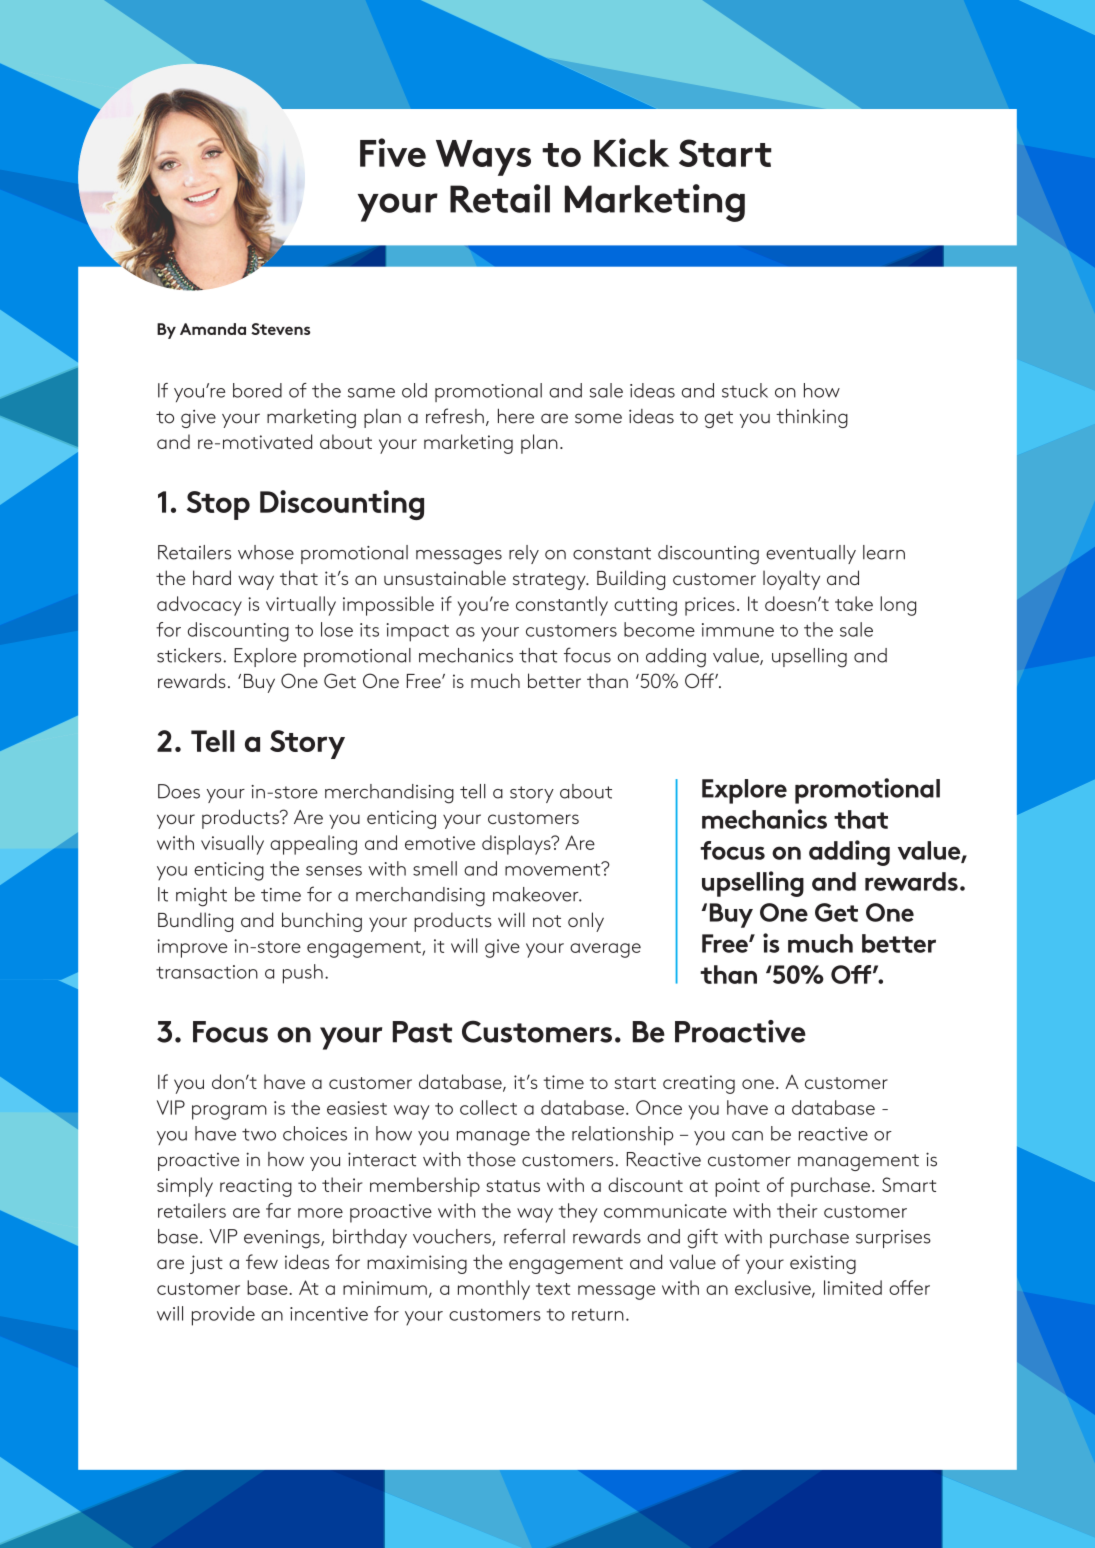 The height and width of the document is (1548, 1095). What do you see at coordinates (631, 152) in the document?
I see `Kick` at bounding box center [631, 152].
